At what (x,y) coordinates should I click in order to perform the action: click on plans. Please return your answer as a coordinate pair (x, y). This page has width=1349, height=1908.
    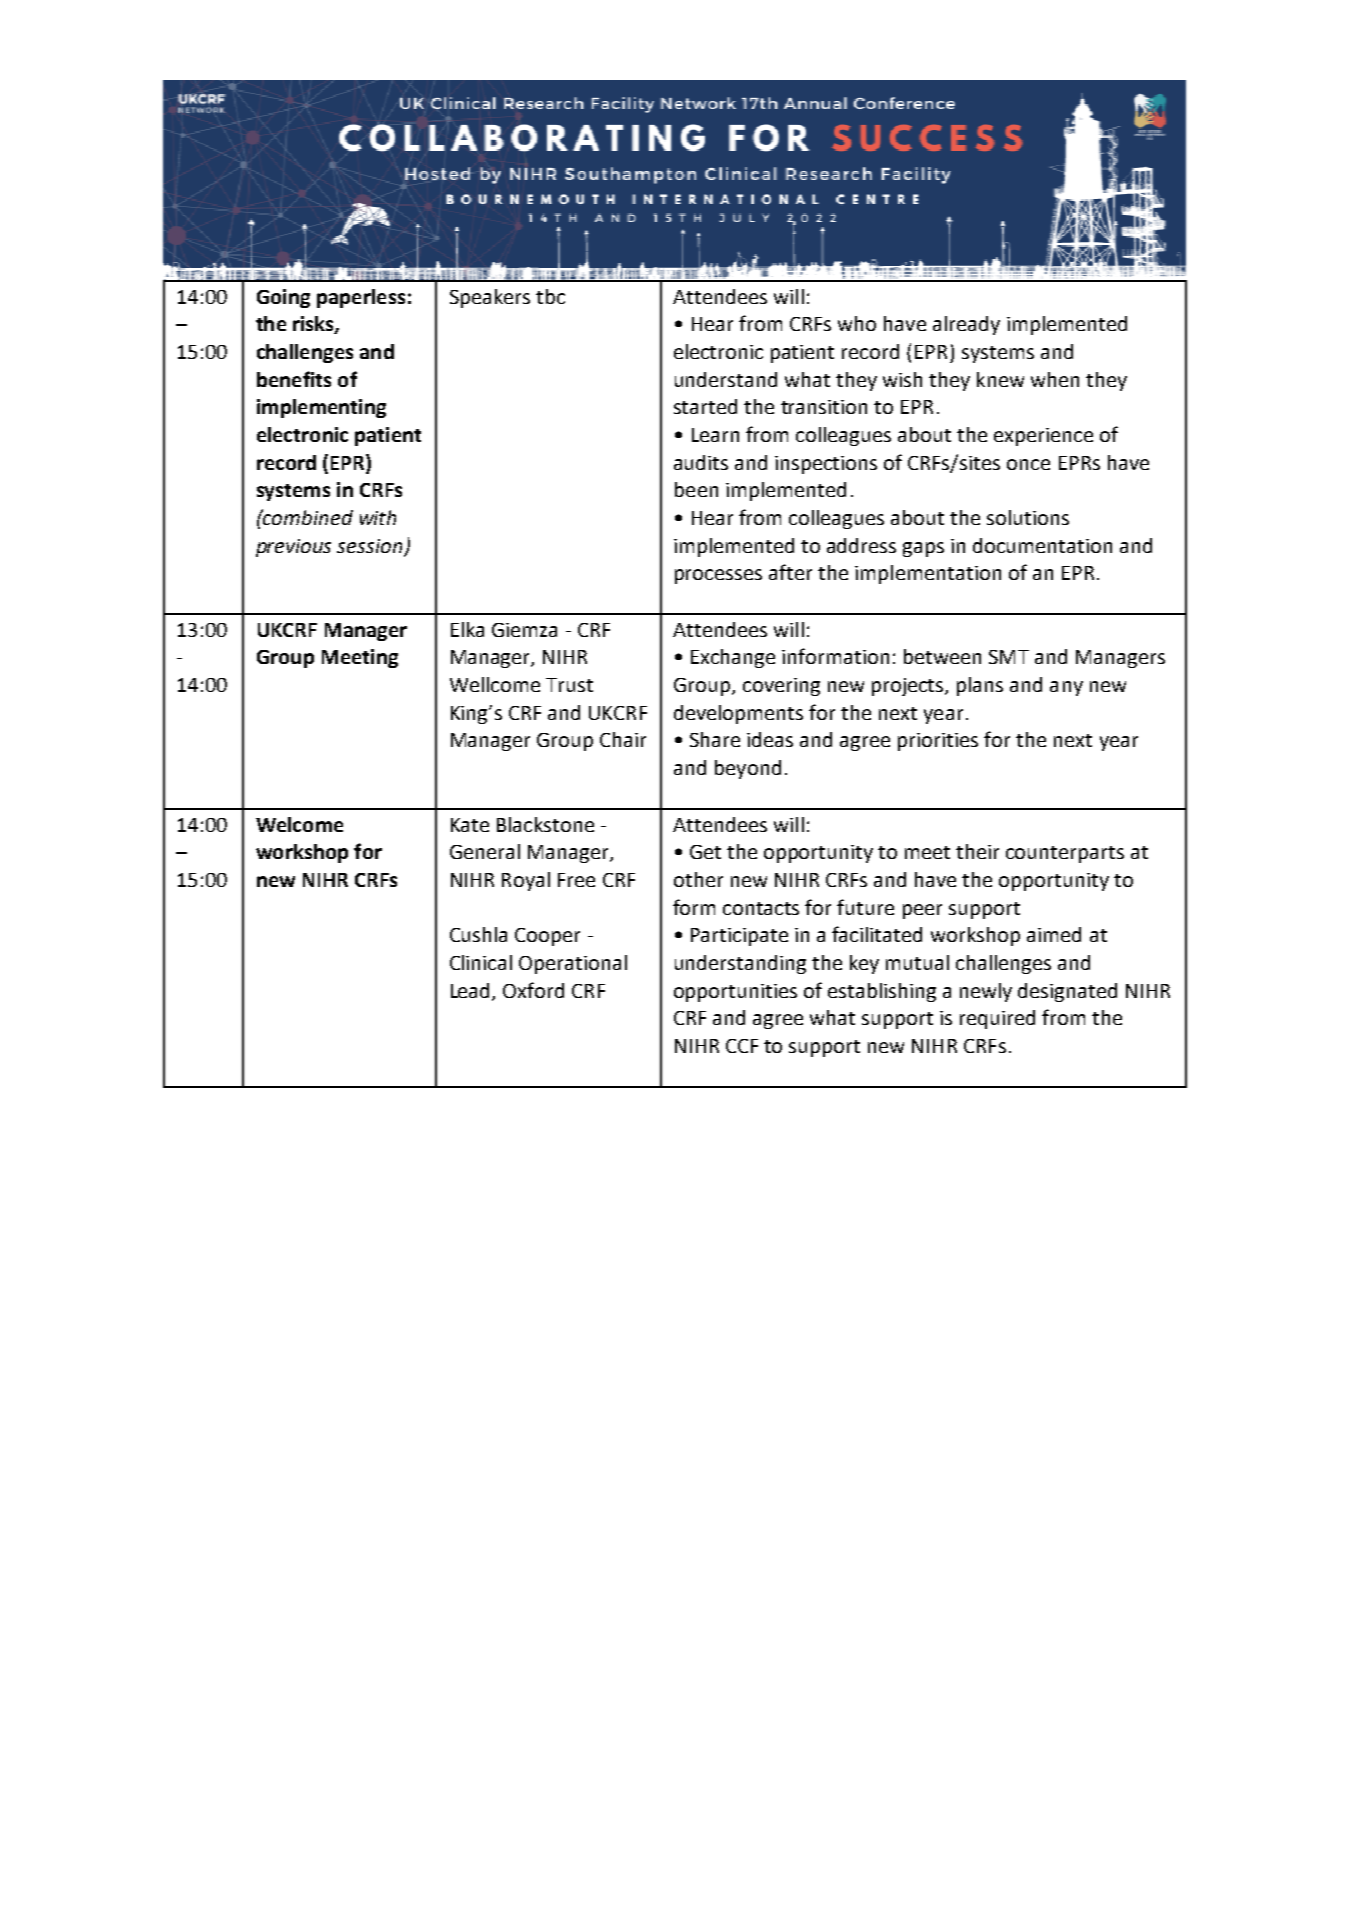
    Looking at the image, I should click on (980, 686).
